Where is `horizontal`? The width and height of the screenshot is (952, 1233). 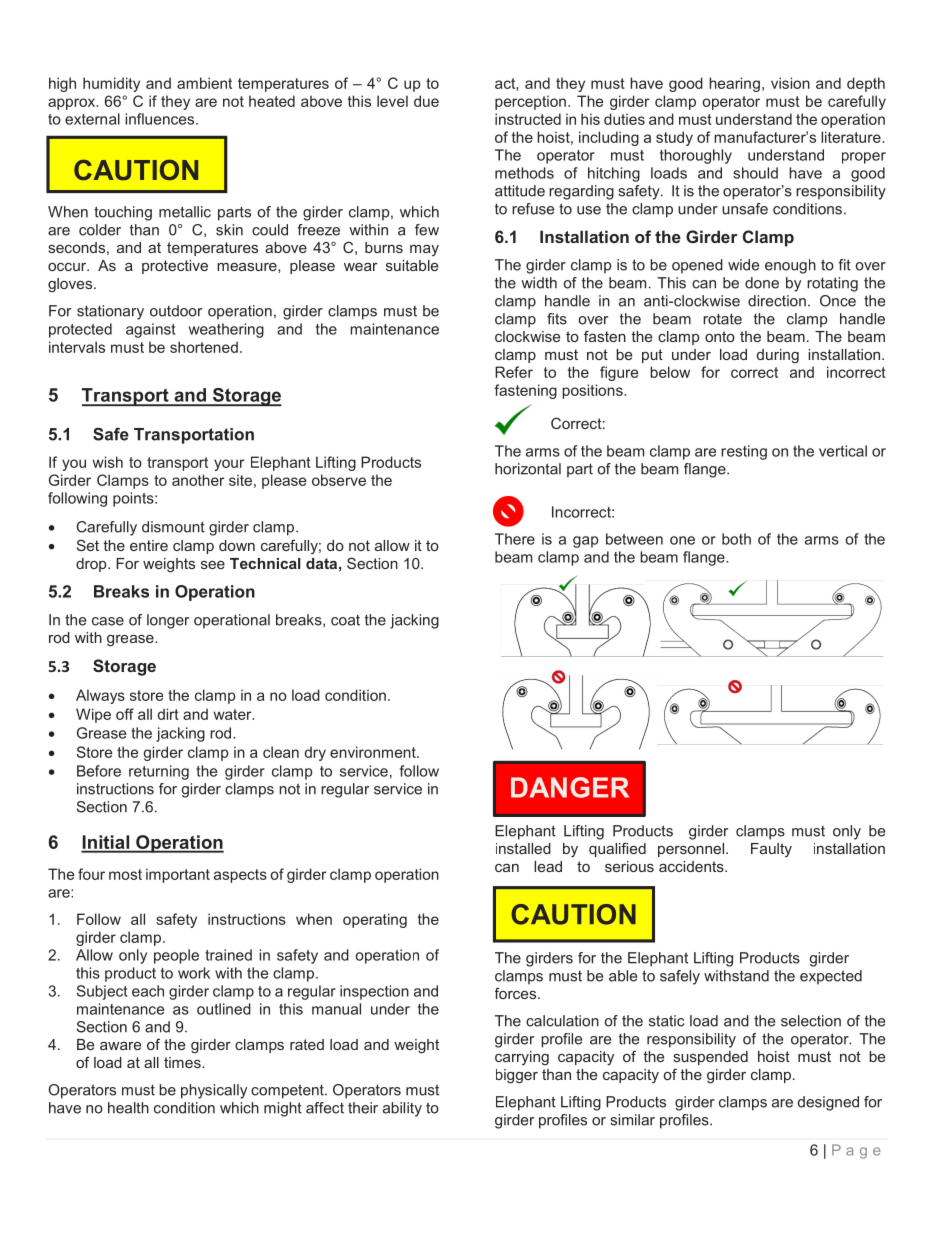 horizontal is located at coordinates (528, 469).
